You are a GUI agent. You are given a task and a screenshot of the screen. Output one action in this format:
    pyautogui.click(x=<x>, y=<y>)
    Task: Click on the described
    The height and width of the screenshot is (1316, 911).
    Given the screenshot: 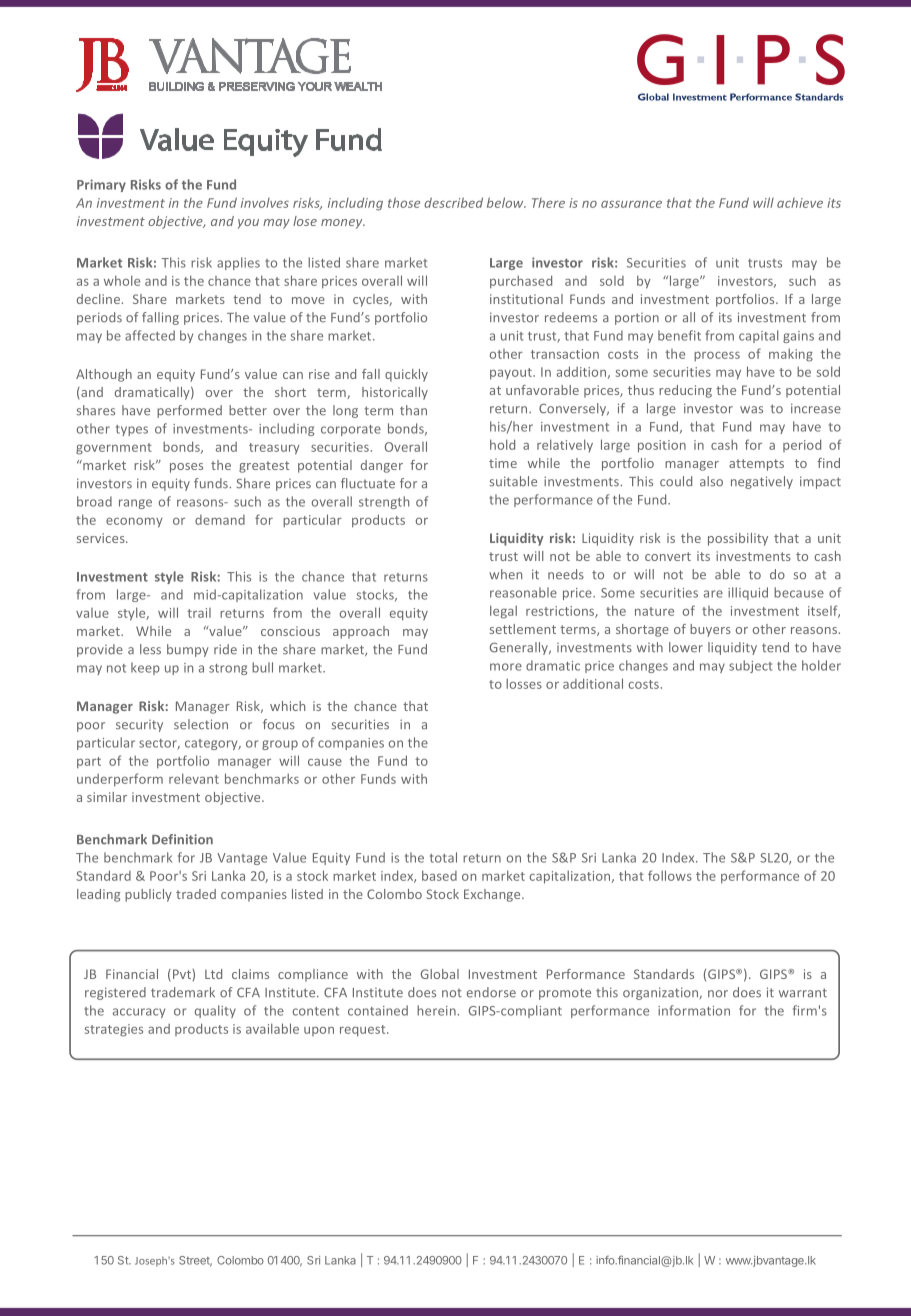 What is the action you would take?
    pyautogui.click(x=453, y=202)
